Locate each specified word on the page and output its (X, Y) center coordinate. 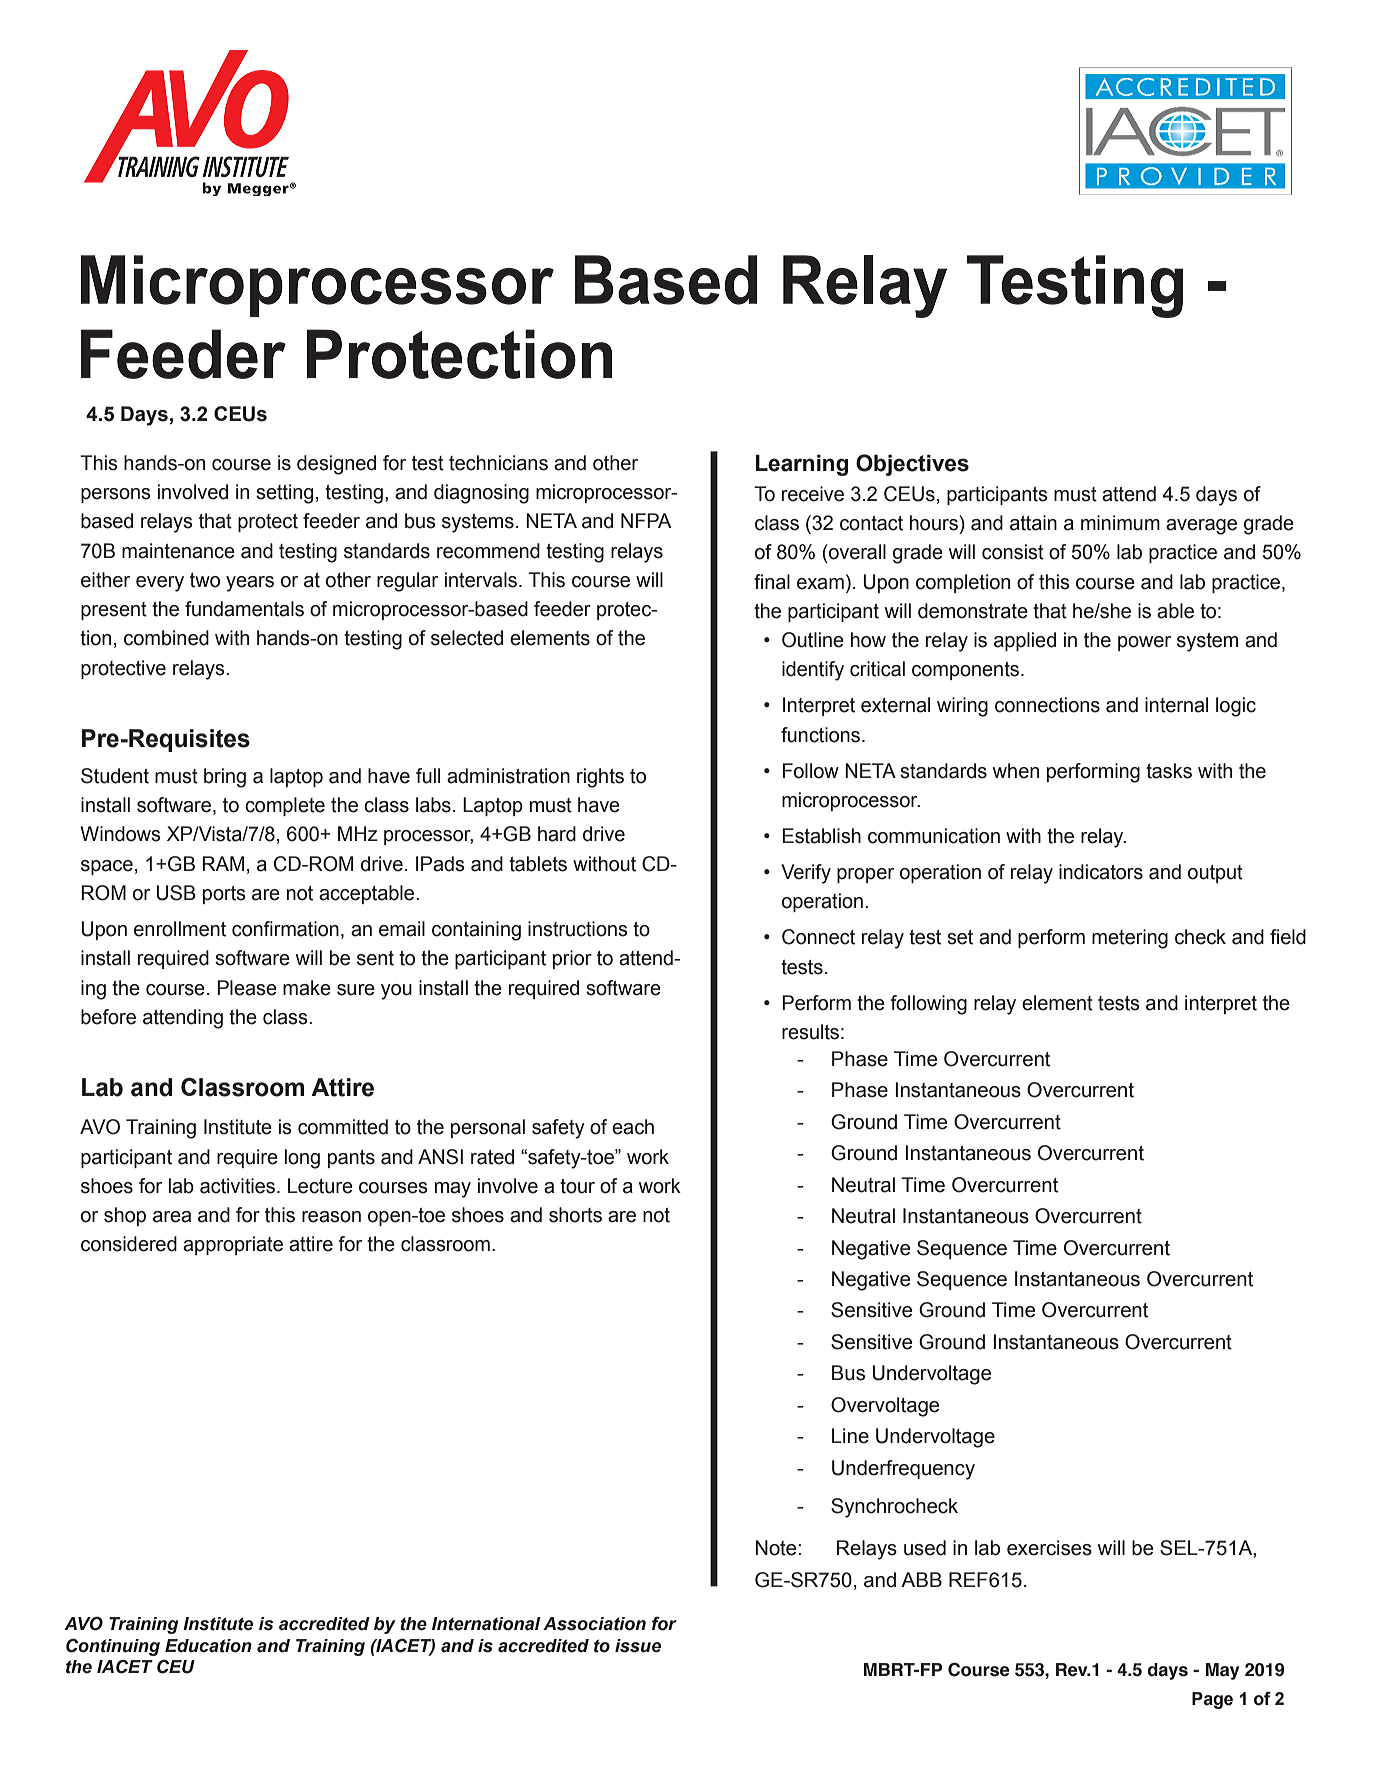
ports (224, 895)
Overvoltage (885, 1407)
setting (284, 494)
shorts (575, 1215)
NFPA (646, 520)
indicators (1101, 872)
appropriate (233, 1245)
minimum (1120, 523)
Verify (806, 874)
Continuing (113, 1647)
